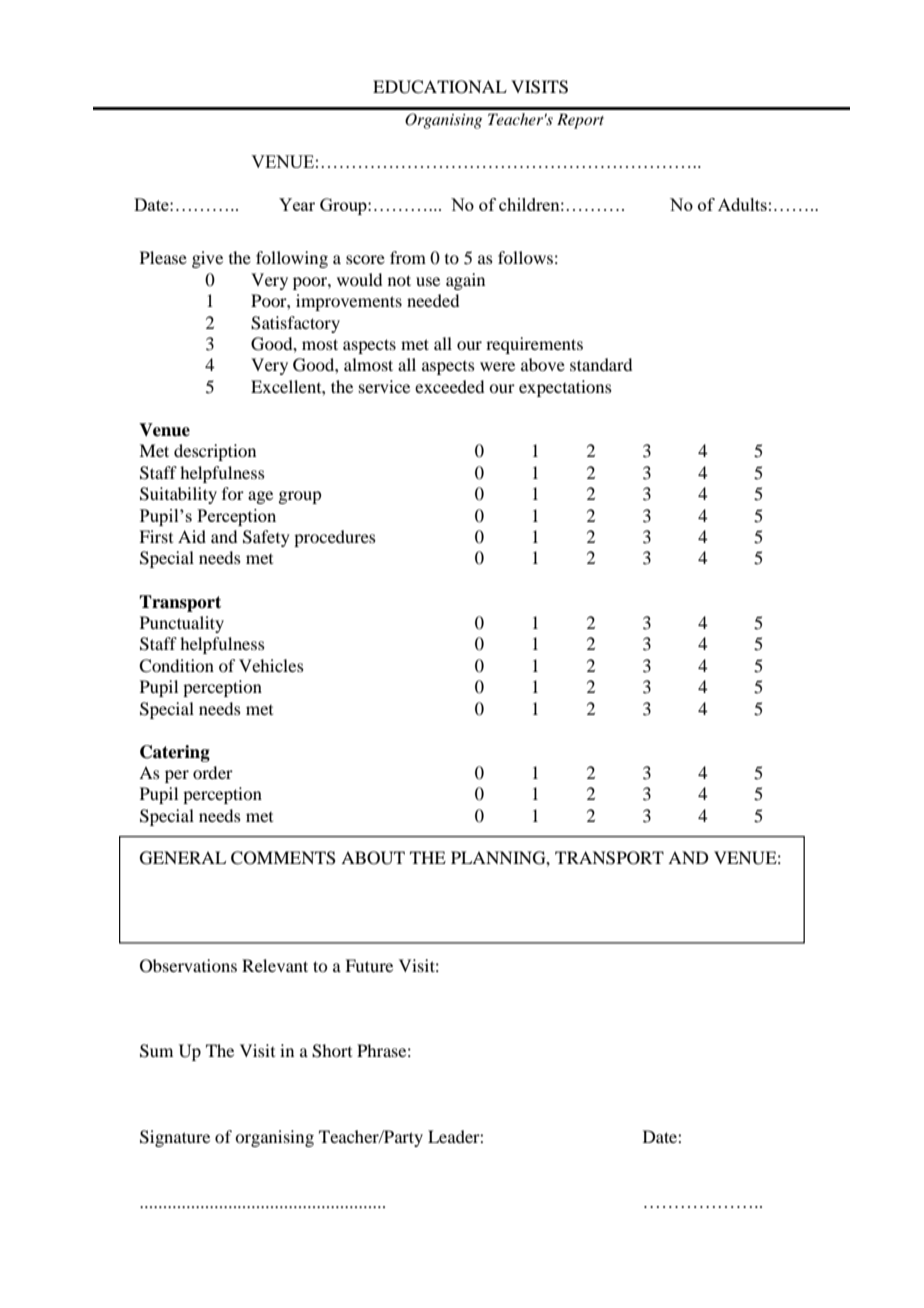  What do you see at coordinates (369, 965) in the screenshot?
I see `Future` at bounding box center [369, 965].
